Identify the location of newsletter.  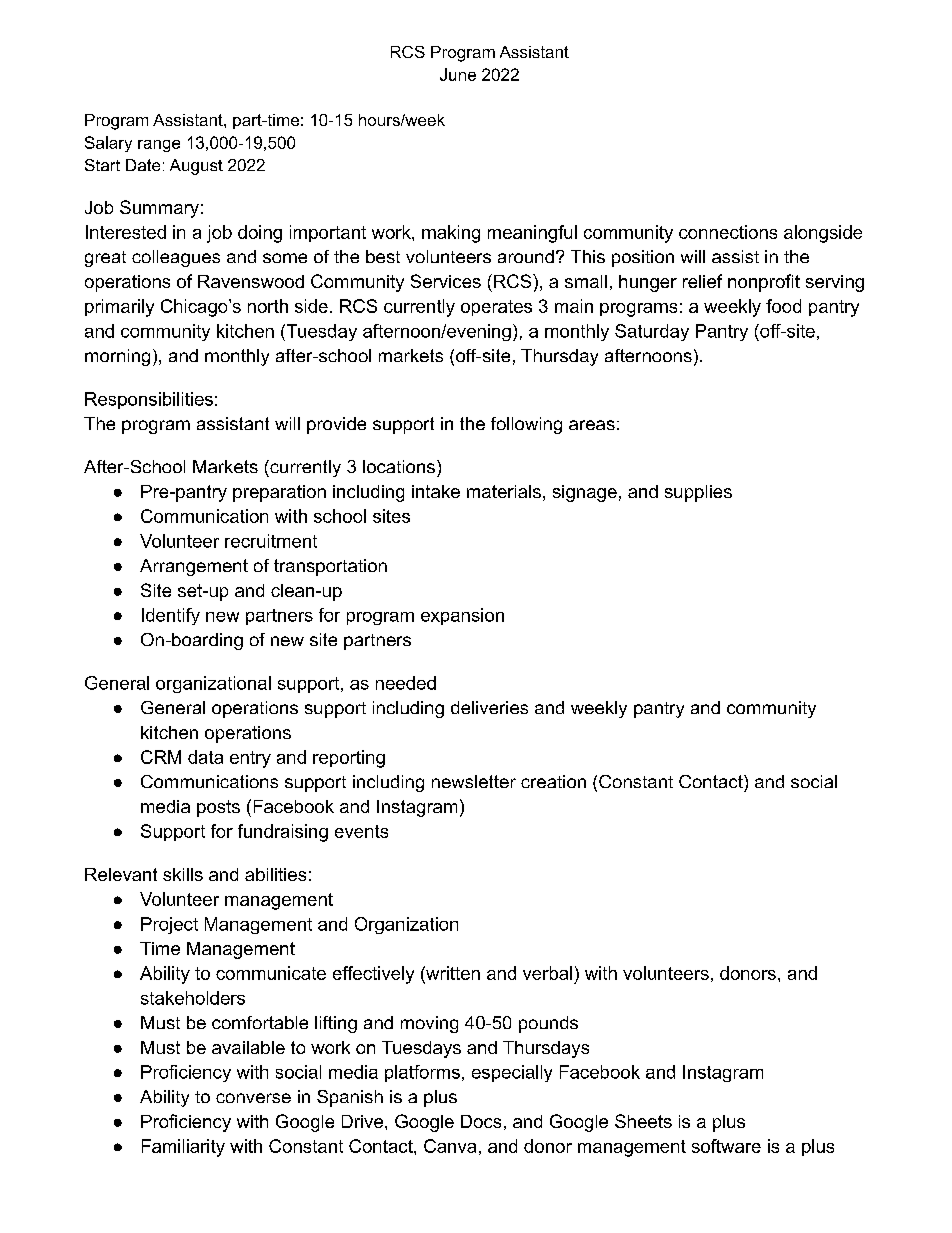
(474, 781).
